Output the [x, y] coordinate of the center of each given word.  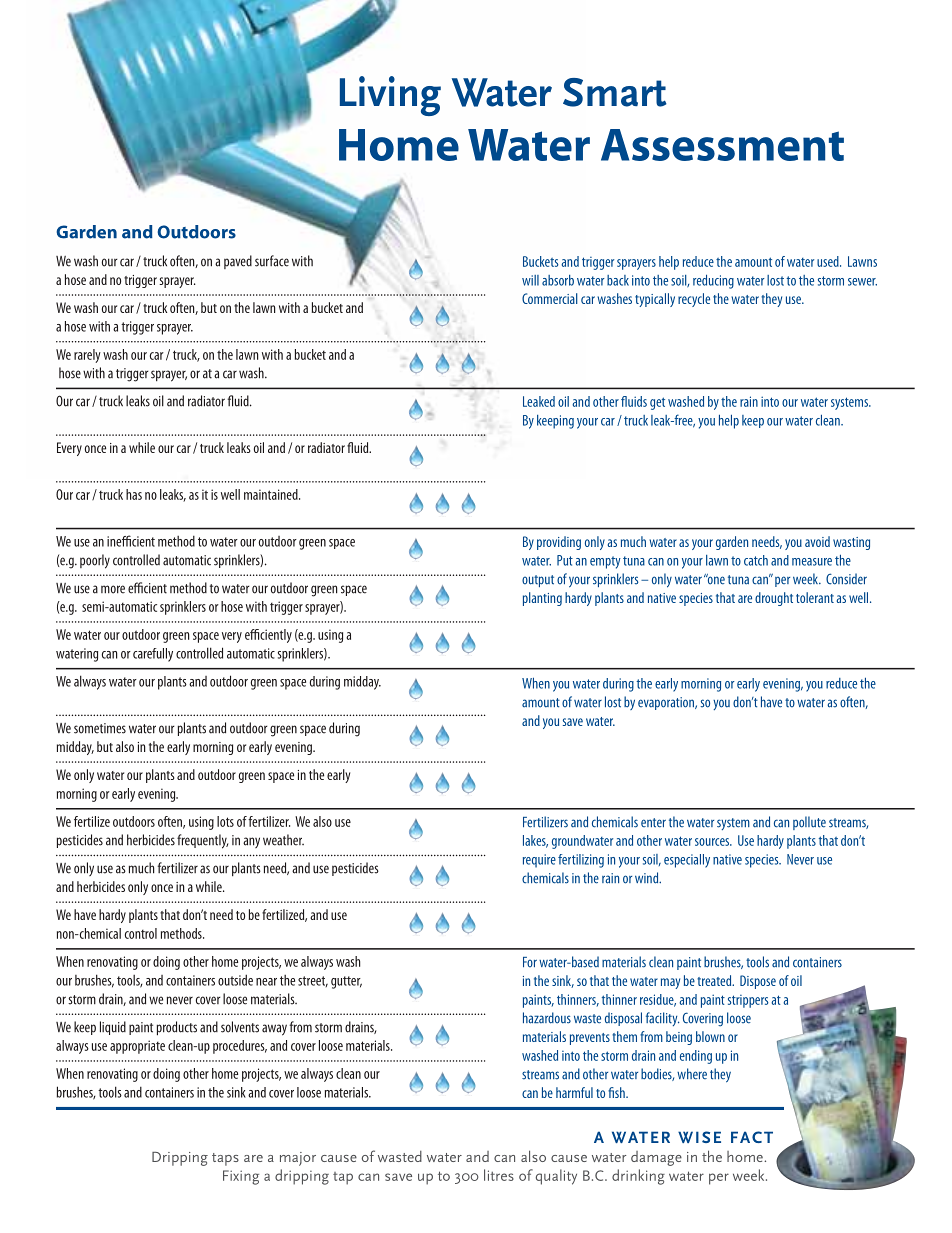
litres [499, 1175]
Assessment [722, 145]
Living [390, 96]
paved [238, 262]
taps [225, 1159]
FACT [752, 1137]
